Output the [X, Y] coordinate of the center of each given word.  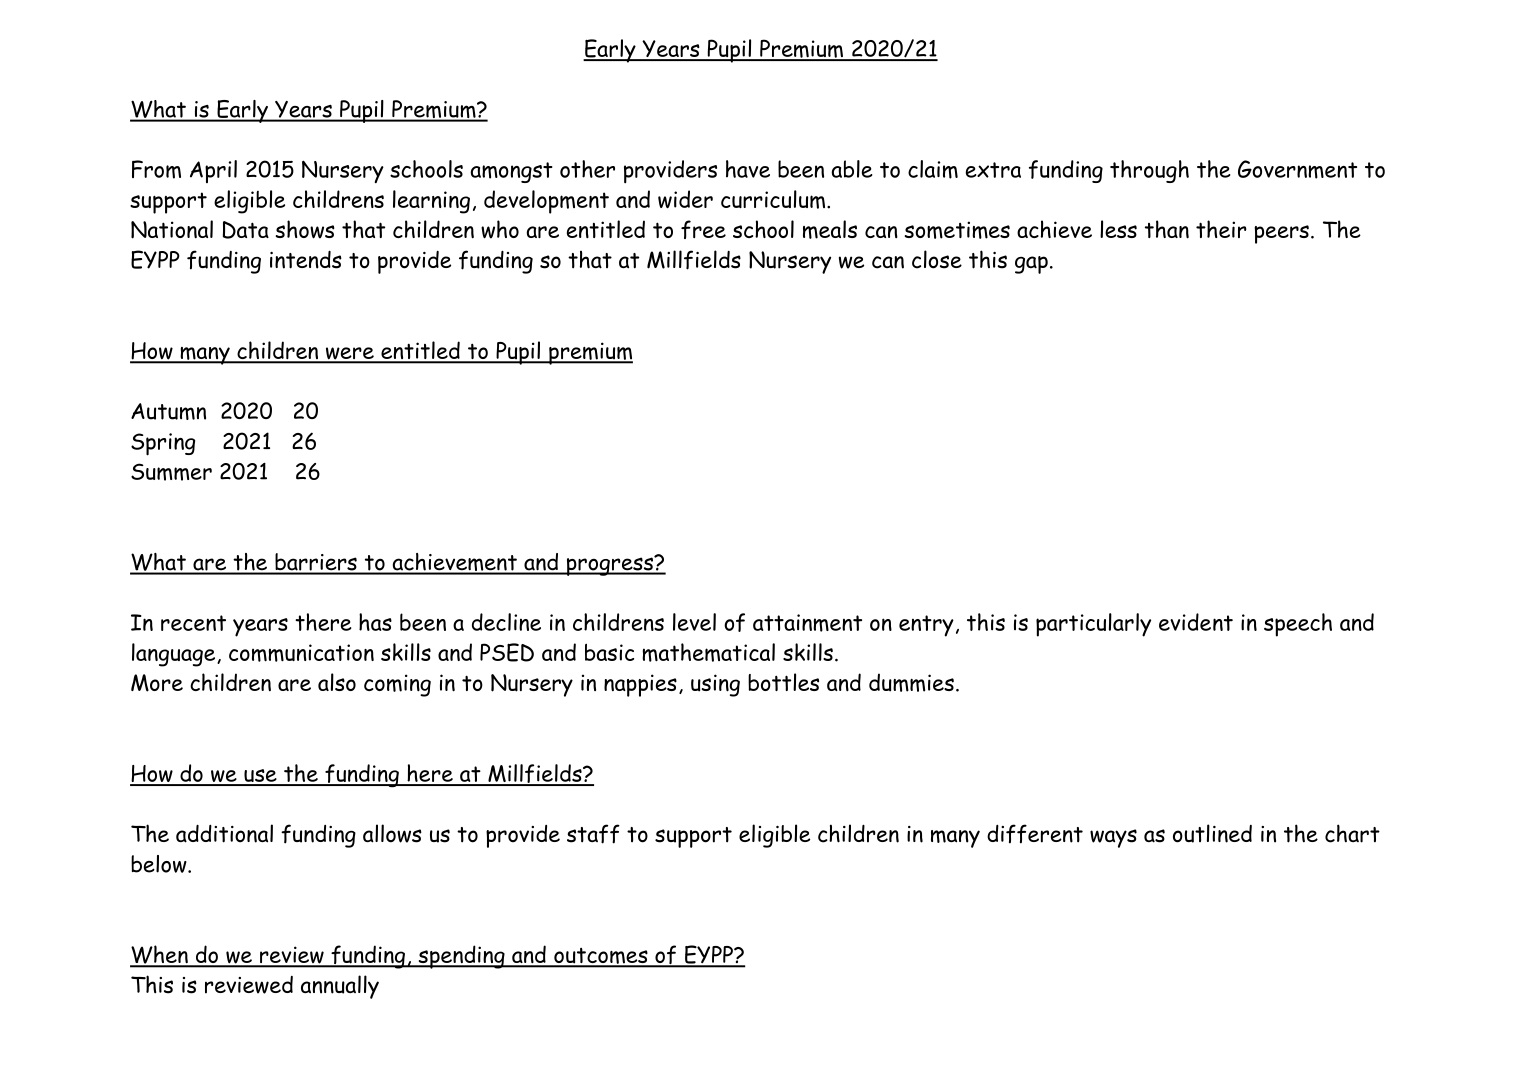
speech [1298, 625]
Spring [163, 444]
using [715, 685]
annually [340, 987]
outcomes [601, 957]
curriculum [774, 199]
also [337, 682]
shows [305, 229]
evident [1196, 622]
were [350, 354]
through [1149, 171]
